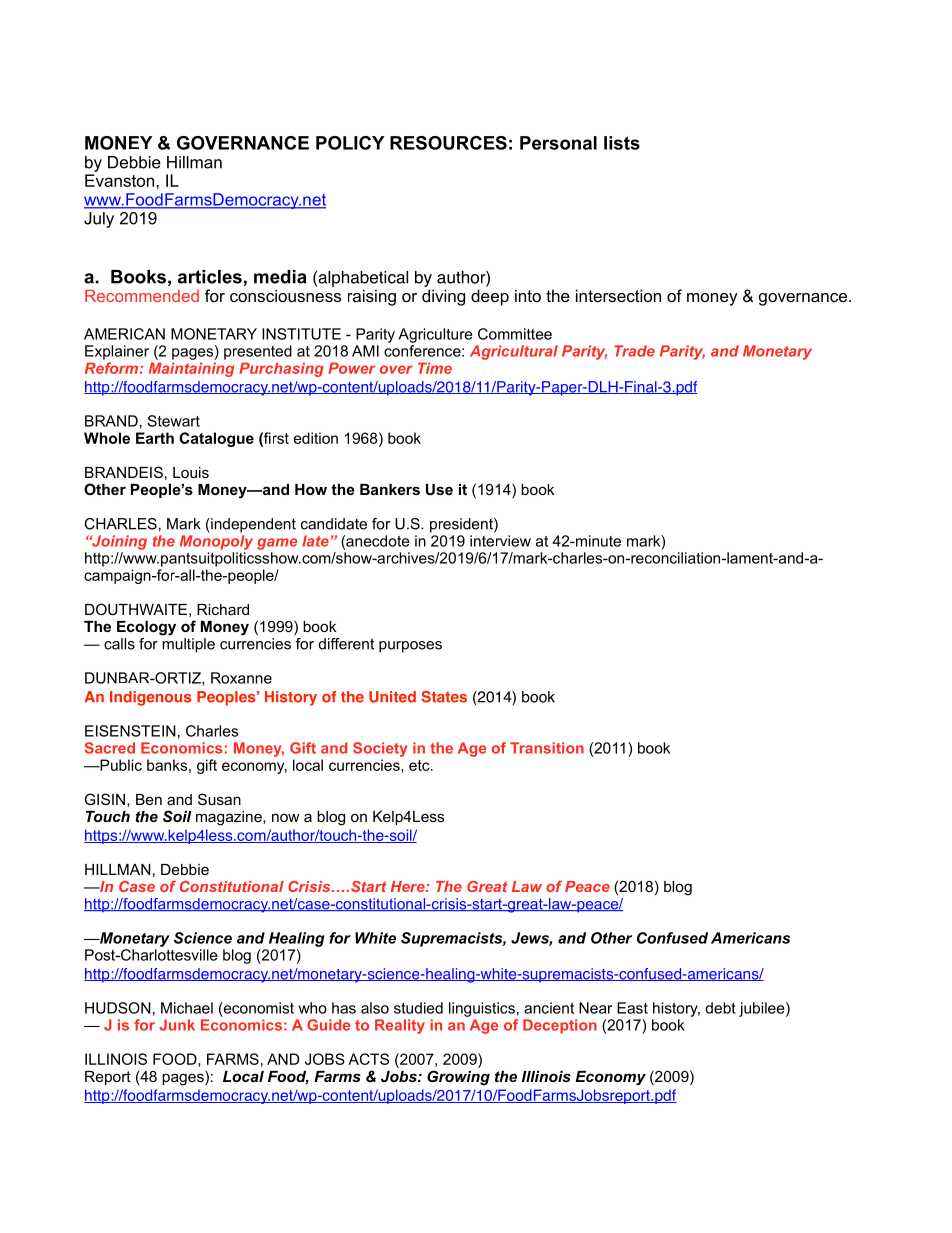 The width and height of the screenshot is (952, 1233). I want to click on Bankers, so click(390, 489).
